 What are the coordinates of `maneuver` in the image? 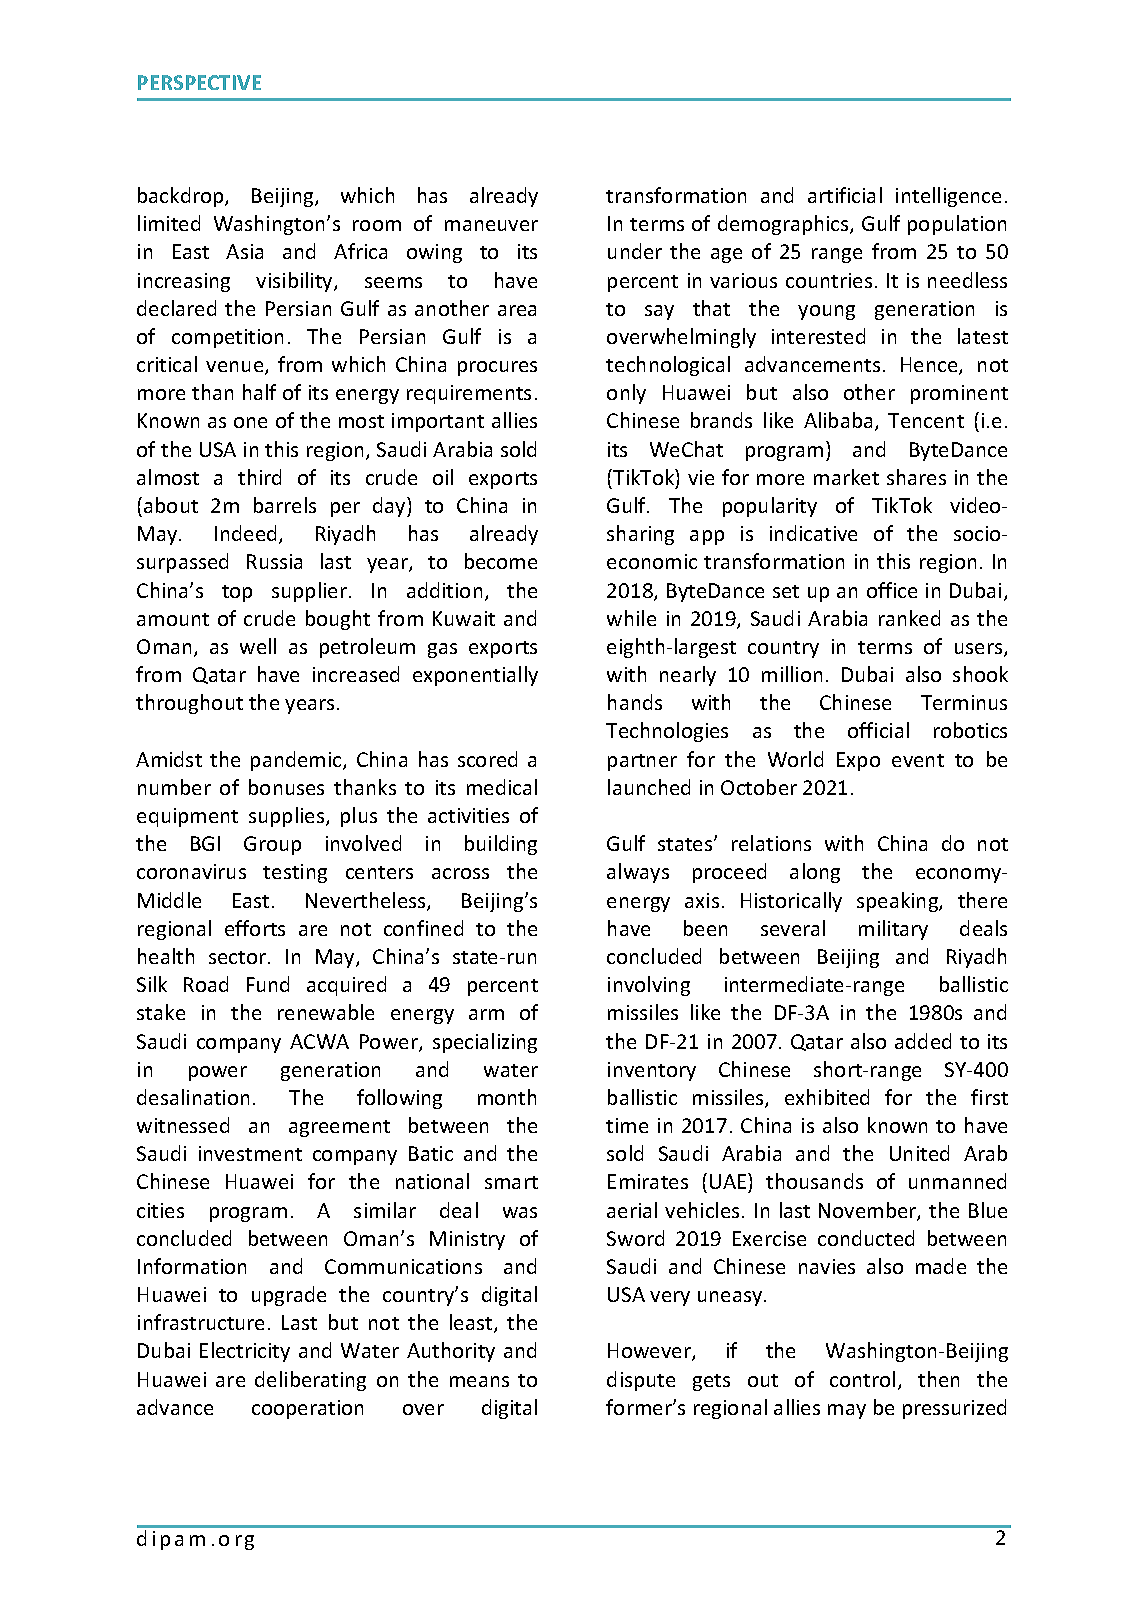 It's located at (491, 225).
